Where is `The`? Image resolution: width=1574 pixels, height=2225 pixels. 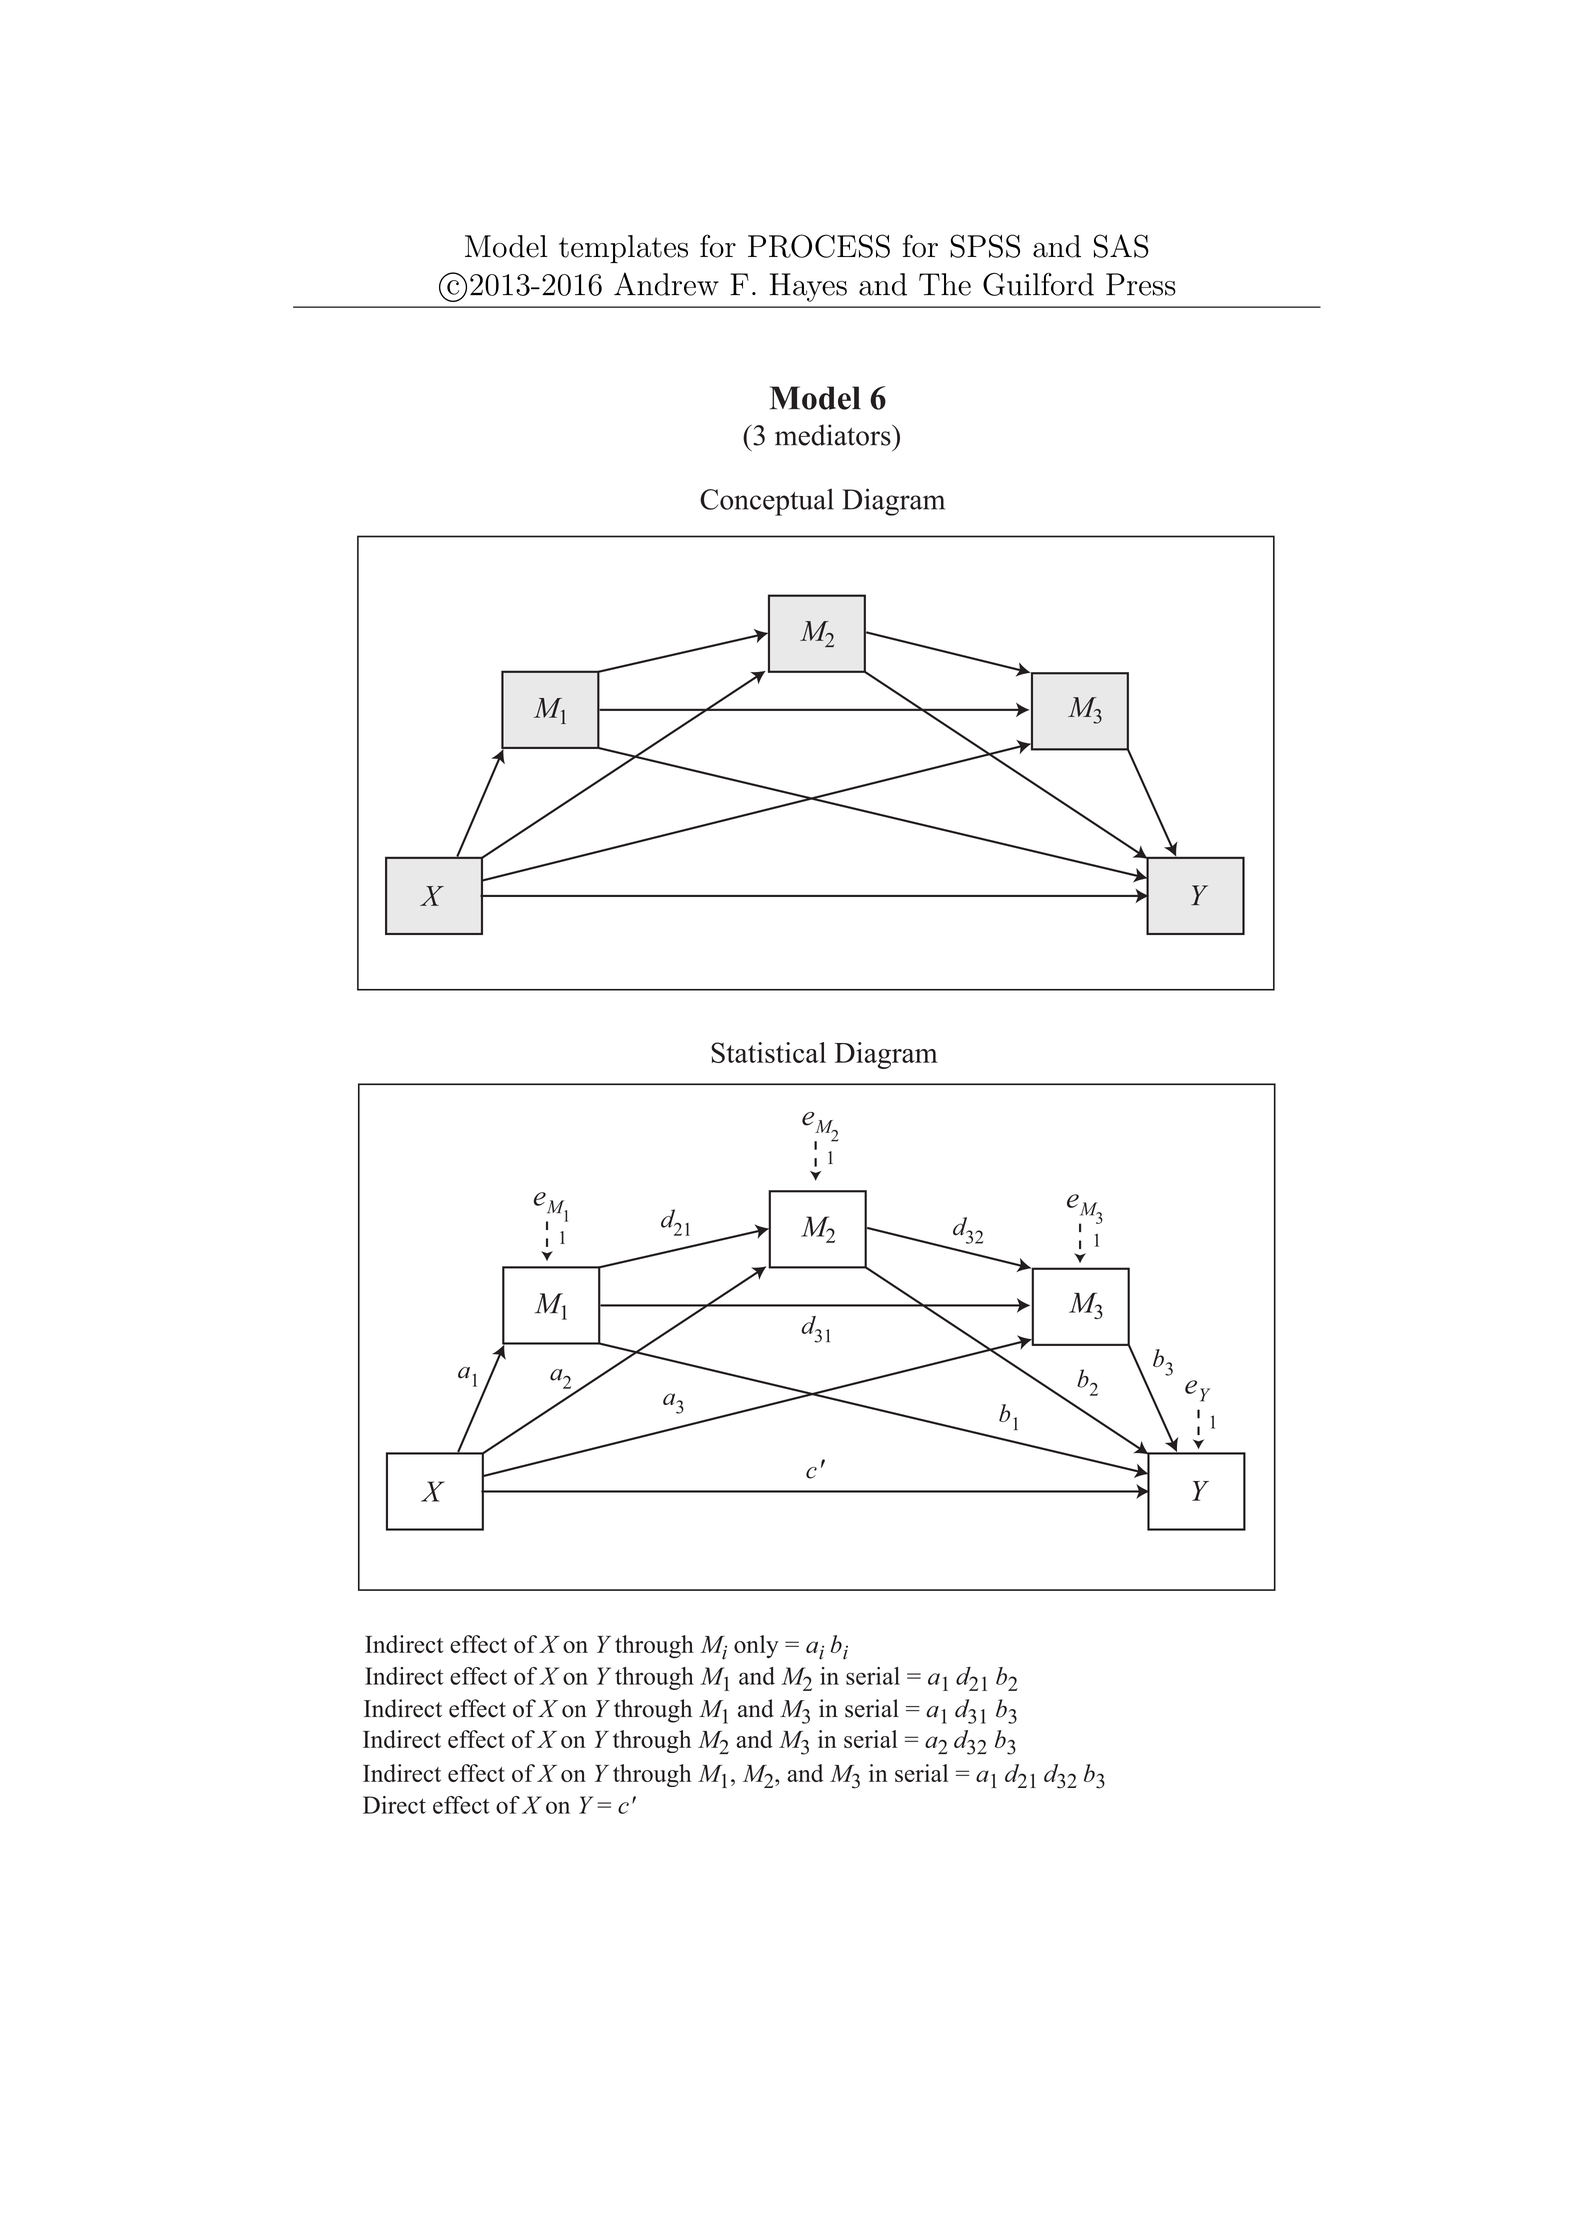 The is located at coordinates (945, 284).
